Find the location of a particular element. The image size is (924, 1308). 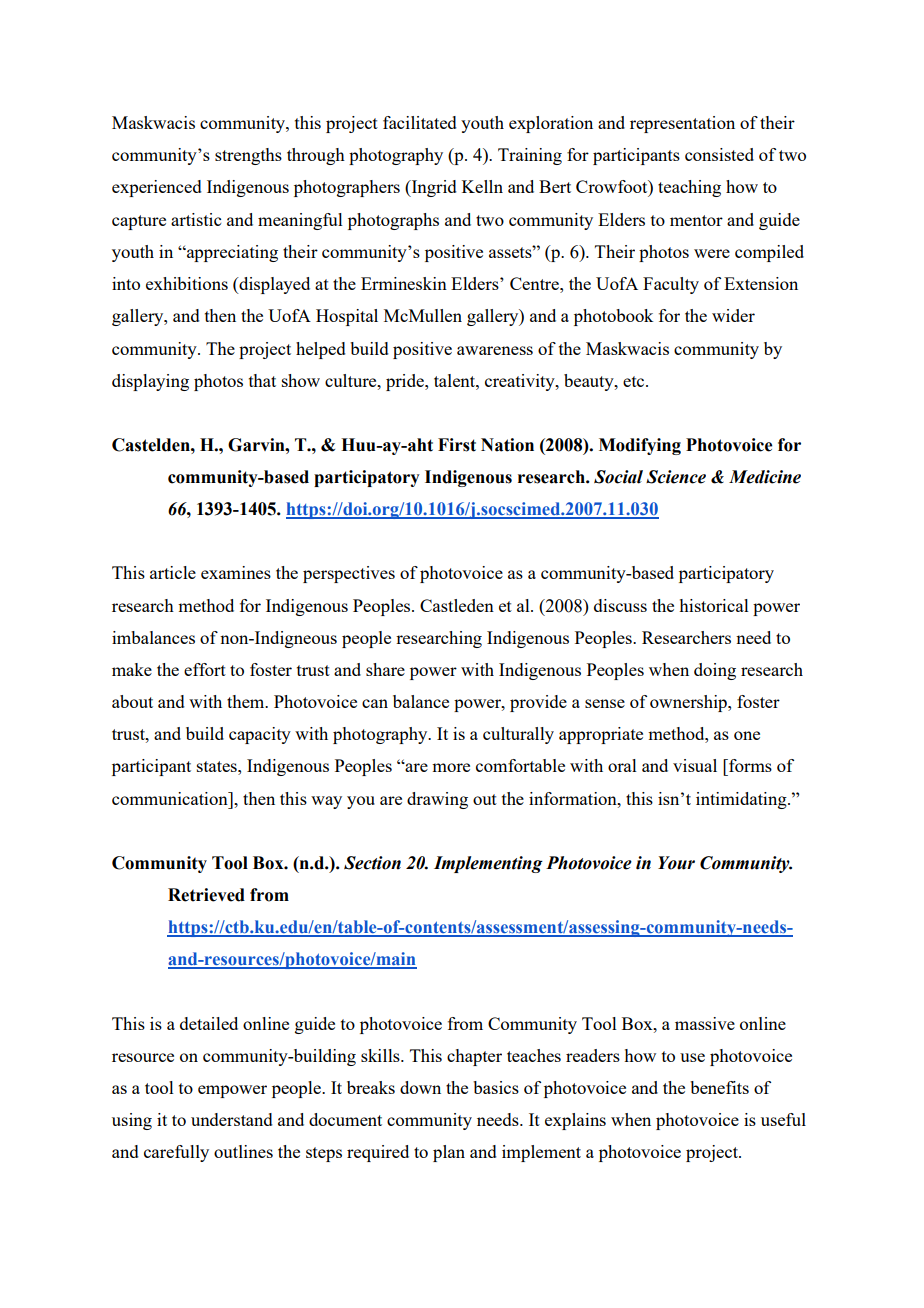

facilitated is located at coordinates (420, 122).
